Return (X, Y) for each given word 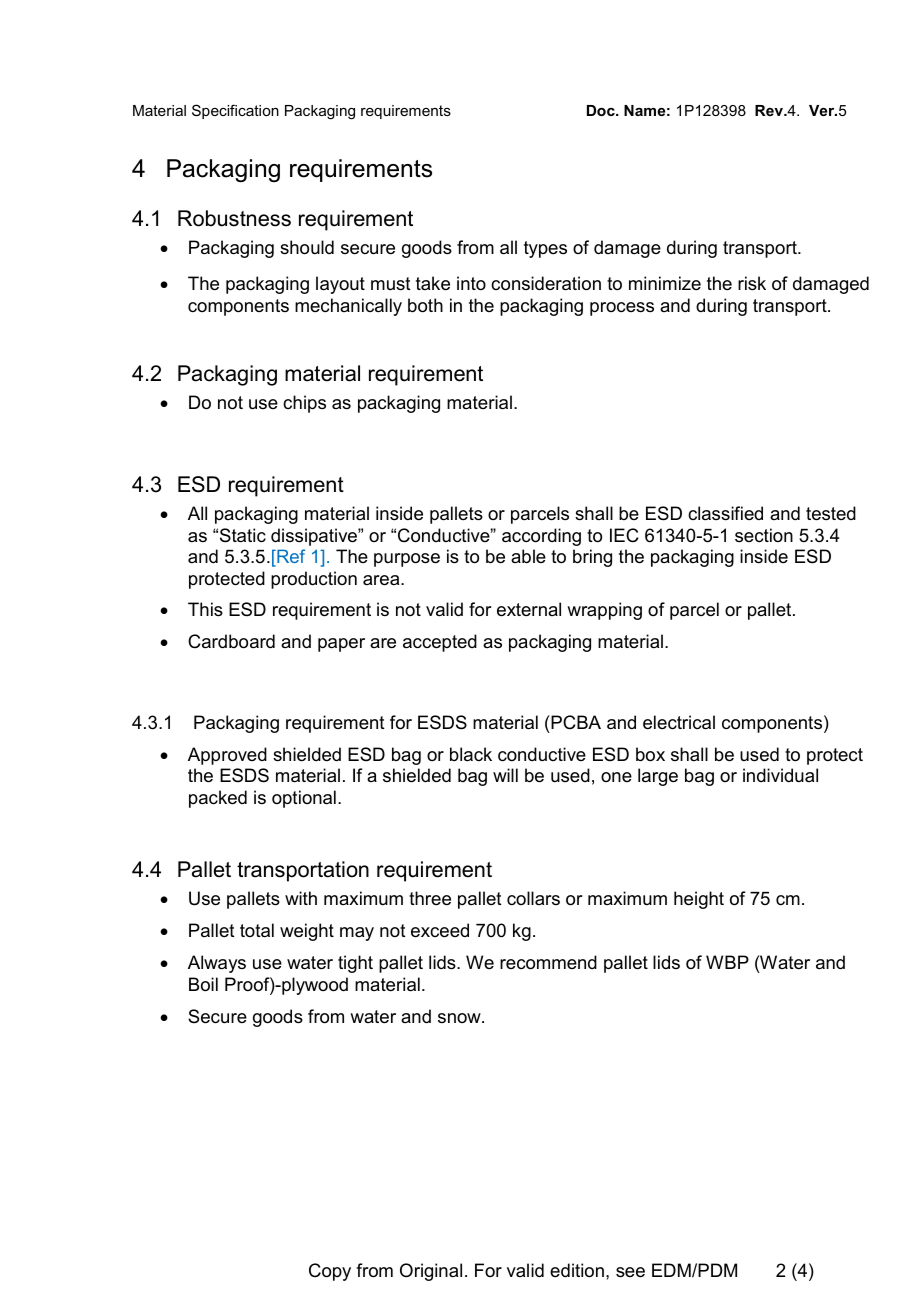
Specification (235, 111)
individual (780, 775)
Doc (602, 110)
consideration (546, 283)
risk (752, 283)
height (699, 900)
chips (304, 404)
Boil (203, 984)
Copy (330, 1272)
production (314, 580)
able (528, 556)
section (764, 535)
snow (460, 1018)
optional (304, 799)
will (505, 775)
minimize (665, 283)
